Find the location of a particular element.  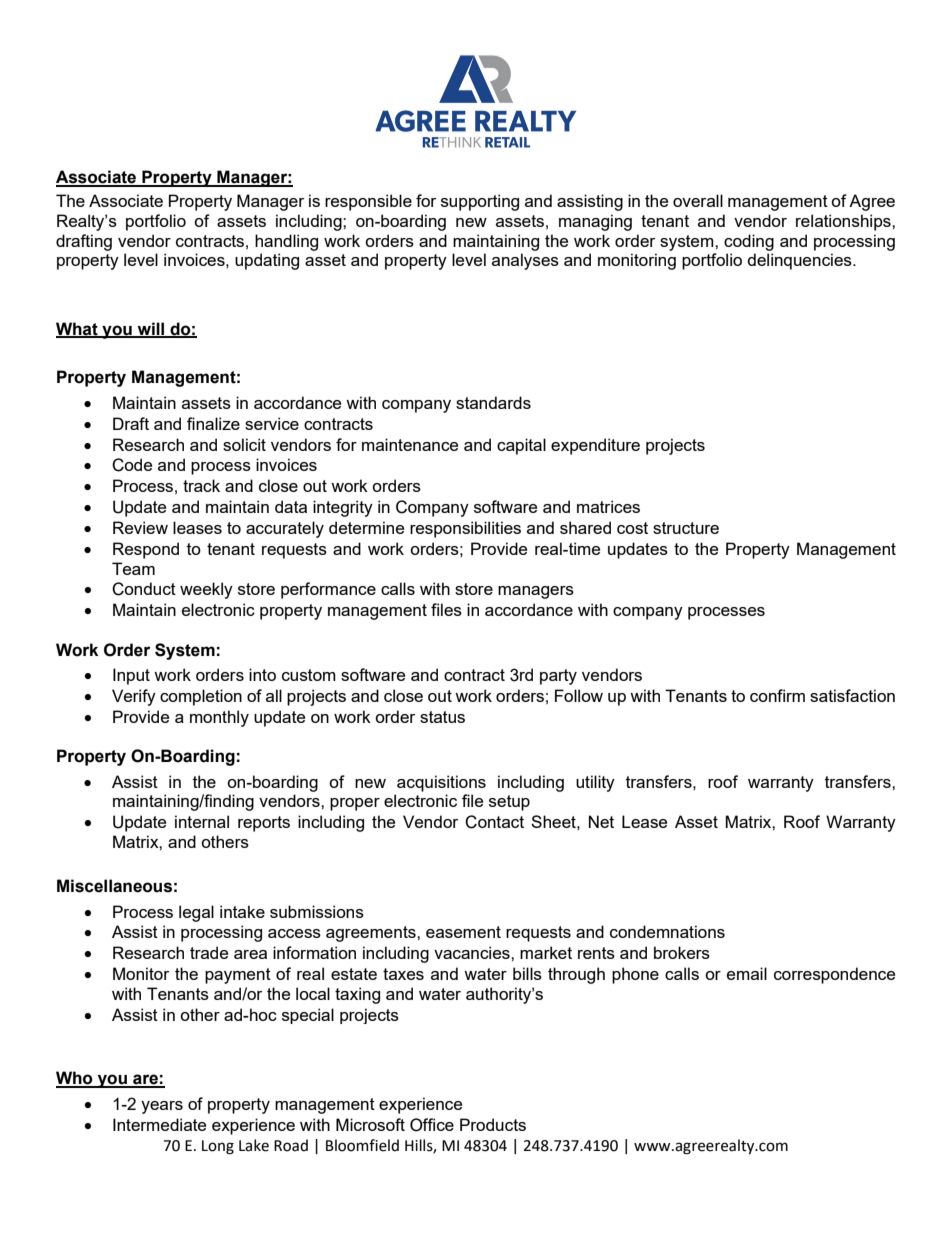

Intermediate is located at coordinates (159, 1124).
